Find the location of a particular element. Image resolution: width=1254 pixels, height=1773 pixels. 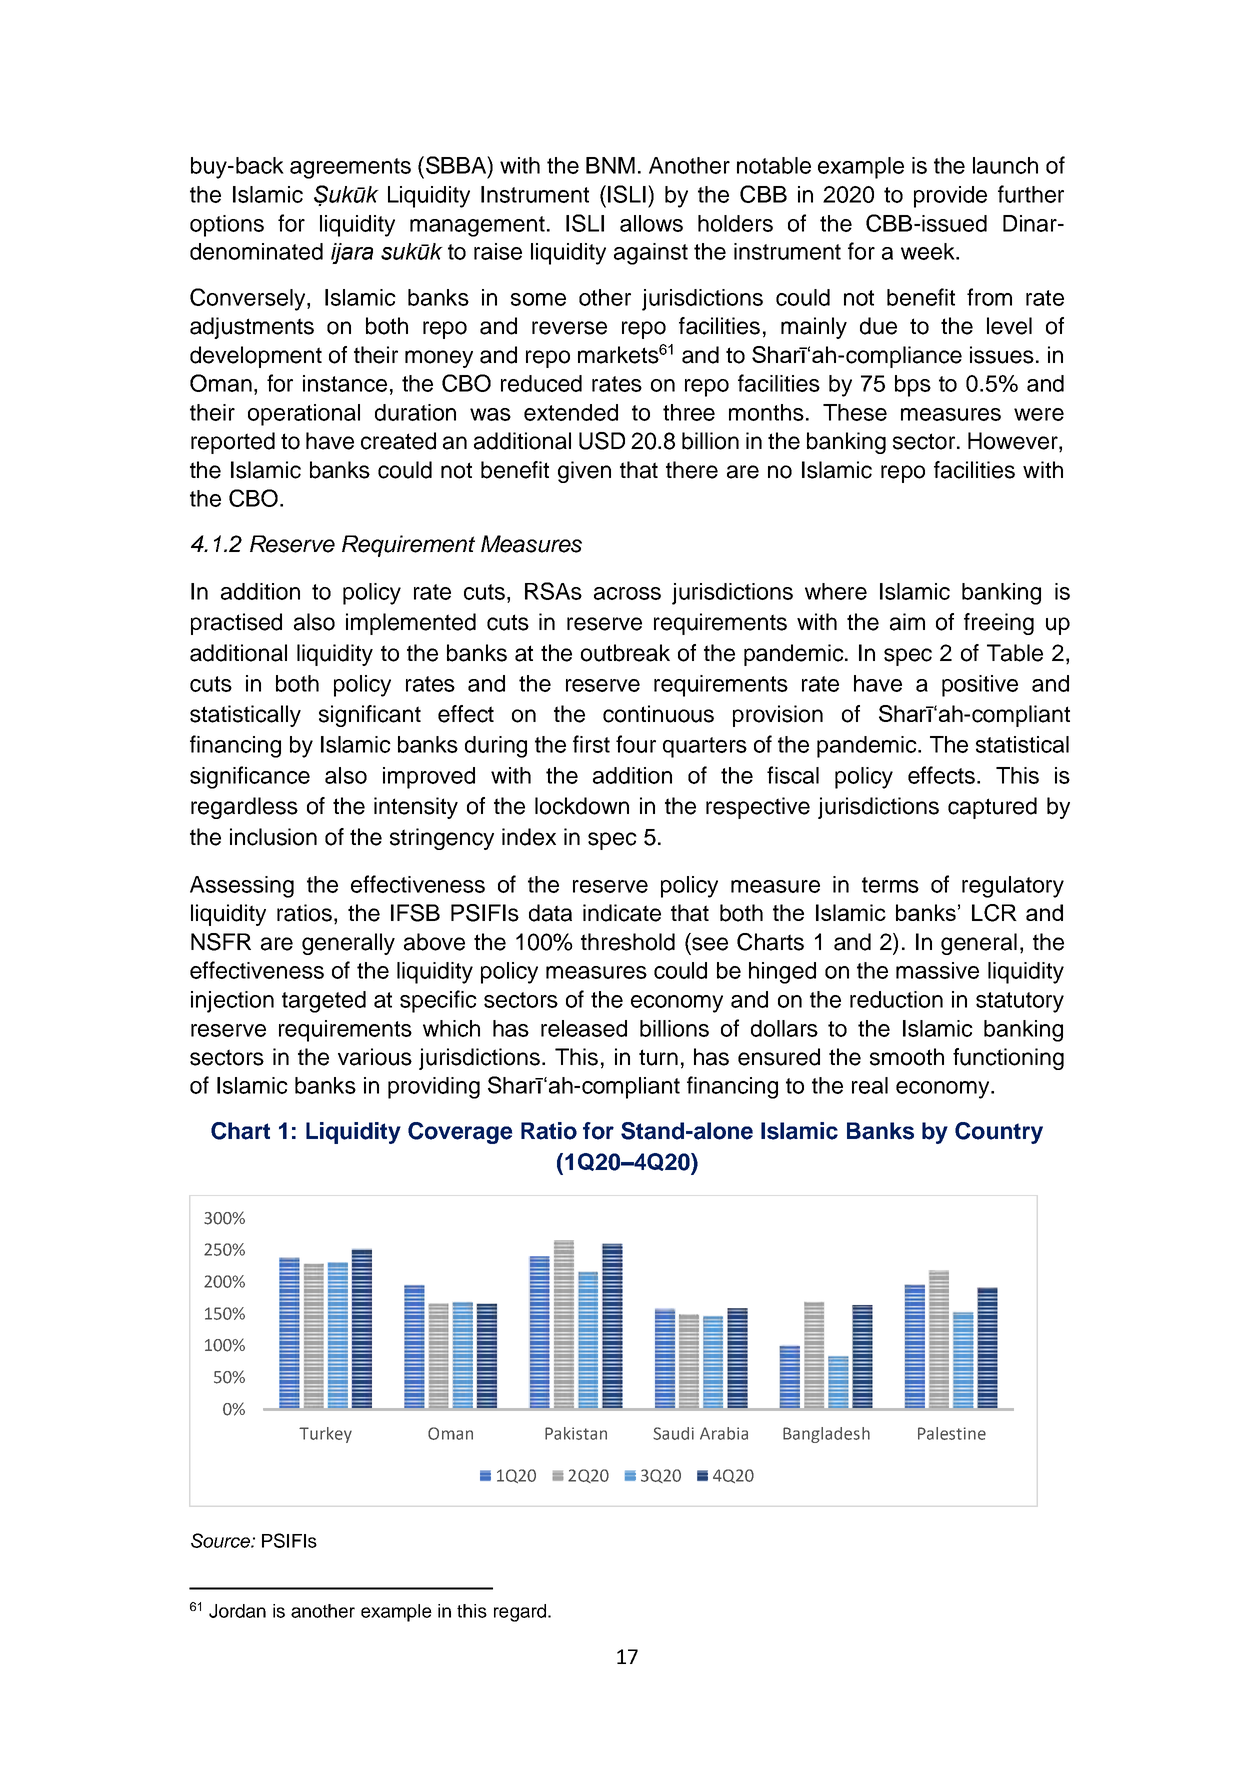

agreements is located at coordinates (350, 168).
